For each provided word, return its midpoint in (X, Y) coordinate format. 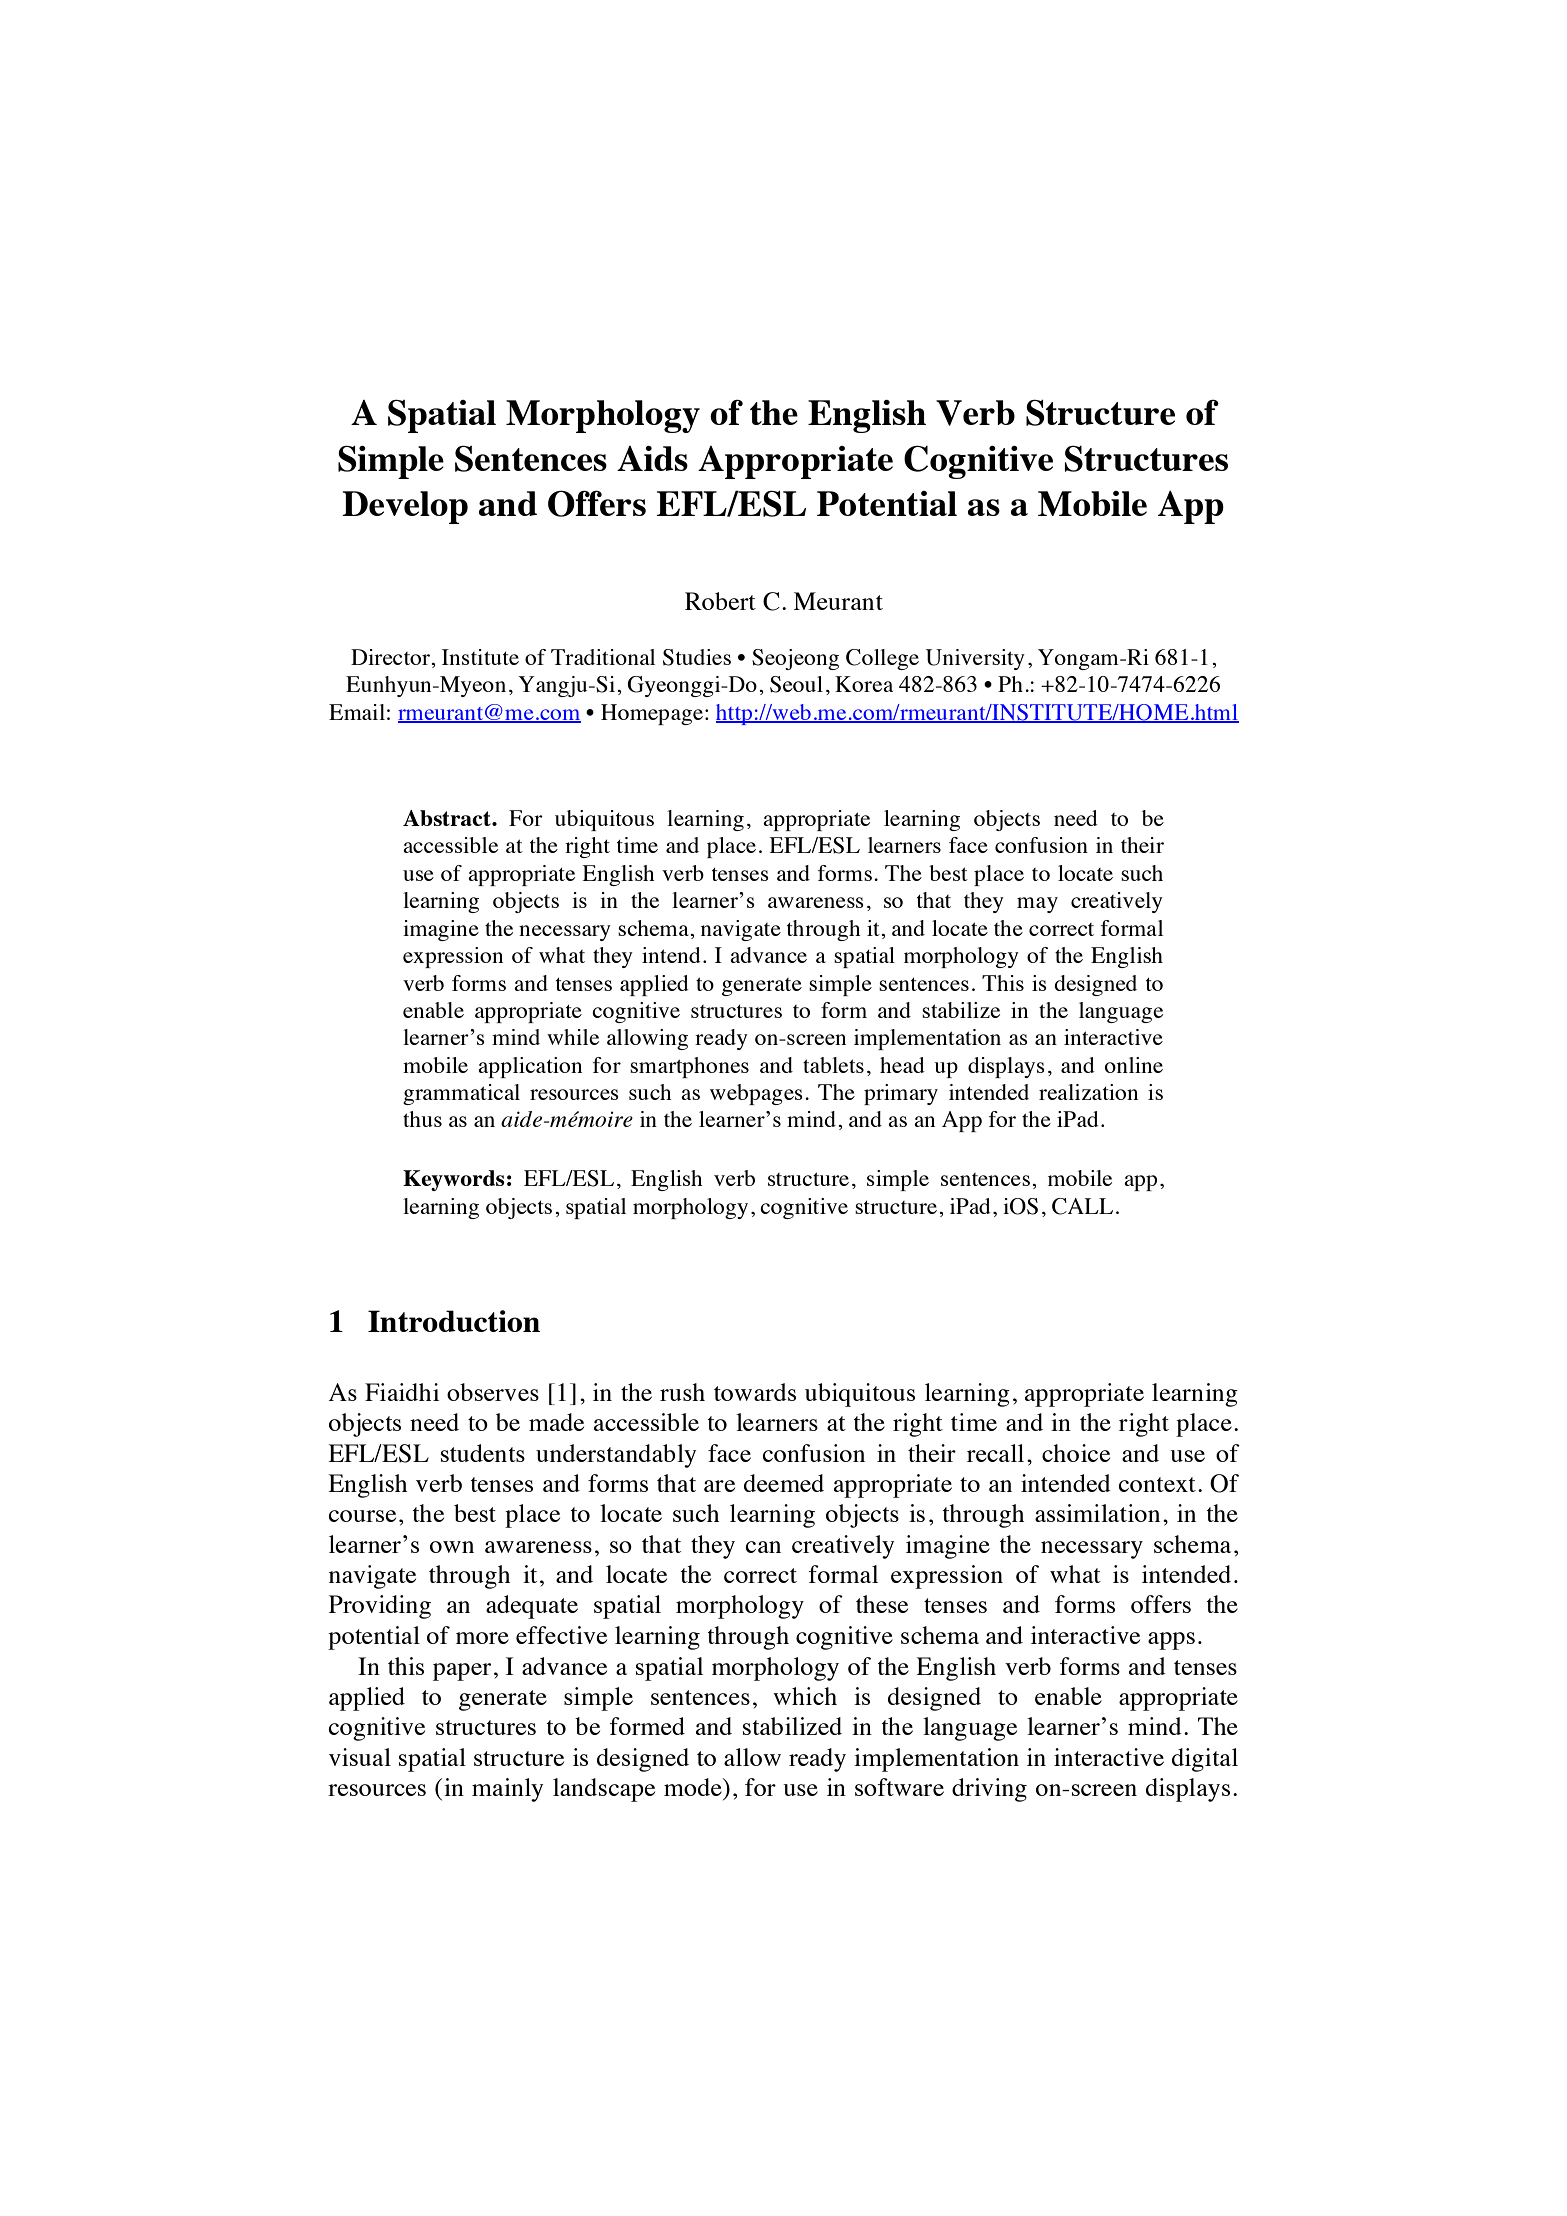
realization (1088, 1092)
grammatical (461, 1094)
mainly (507, 1790)
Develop (405, 507)
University (975, 659)
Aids (652, 458)
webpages (756, 1094)
